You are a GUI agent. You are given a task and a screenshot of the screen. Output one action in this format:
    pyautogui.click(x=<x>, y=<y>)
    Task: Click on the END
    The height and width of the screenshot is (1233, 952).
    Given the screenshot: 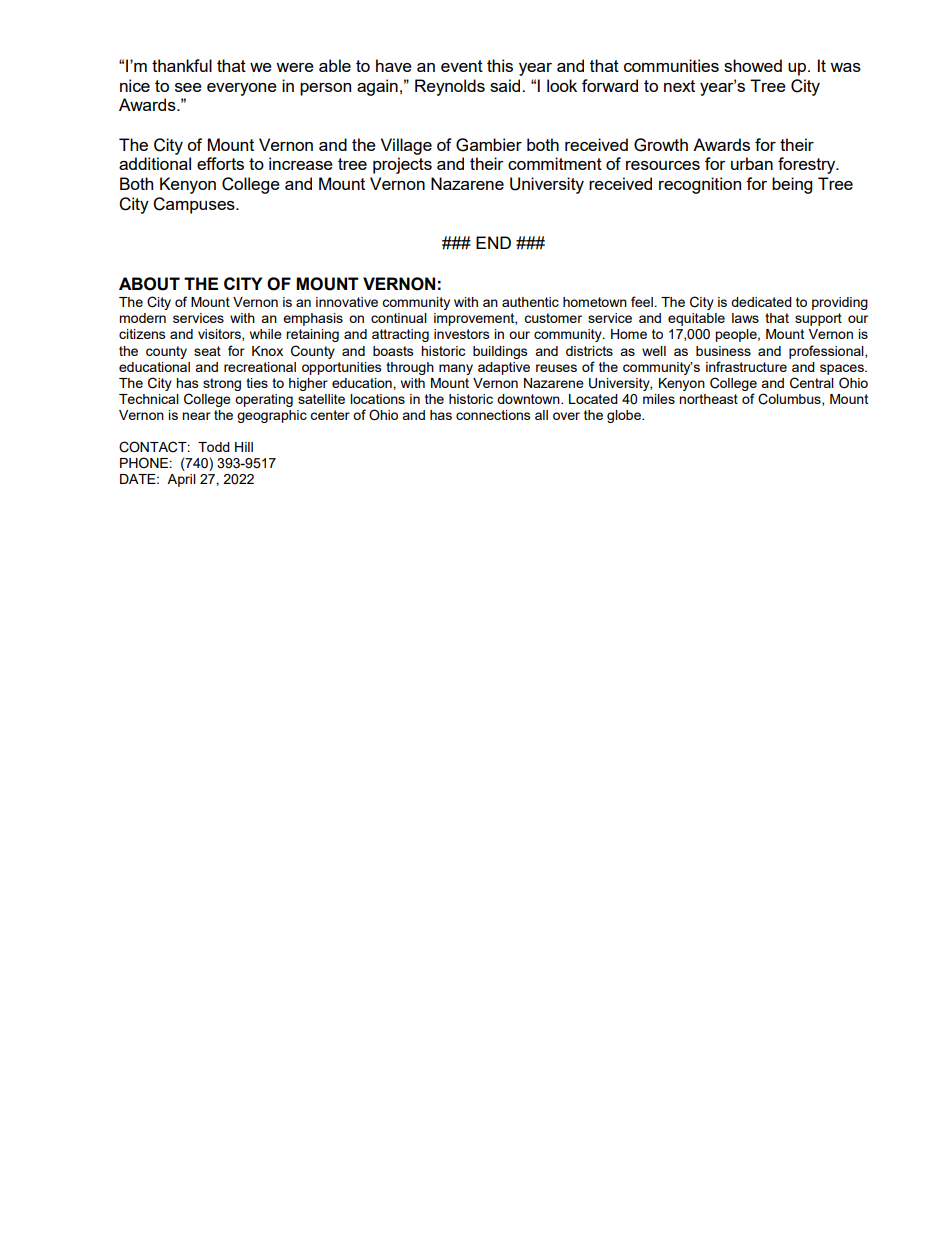 What is the action you would take?
    pyautogui.click(x=493, y=242)
